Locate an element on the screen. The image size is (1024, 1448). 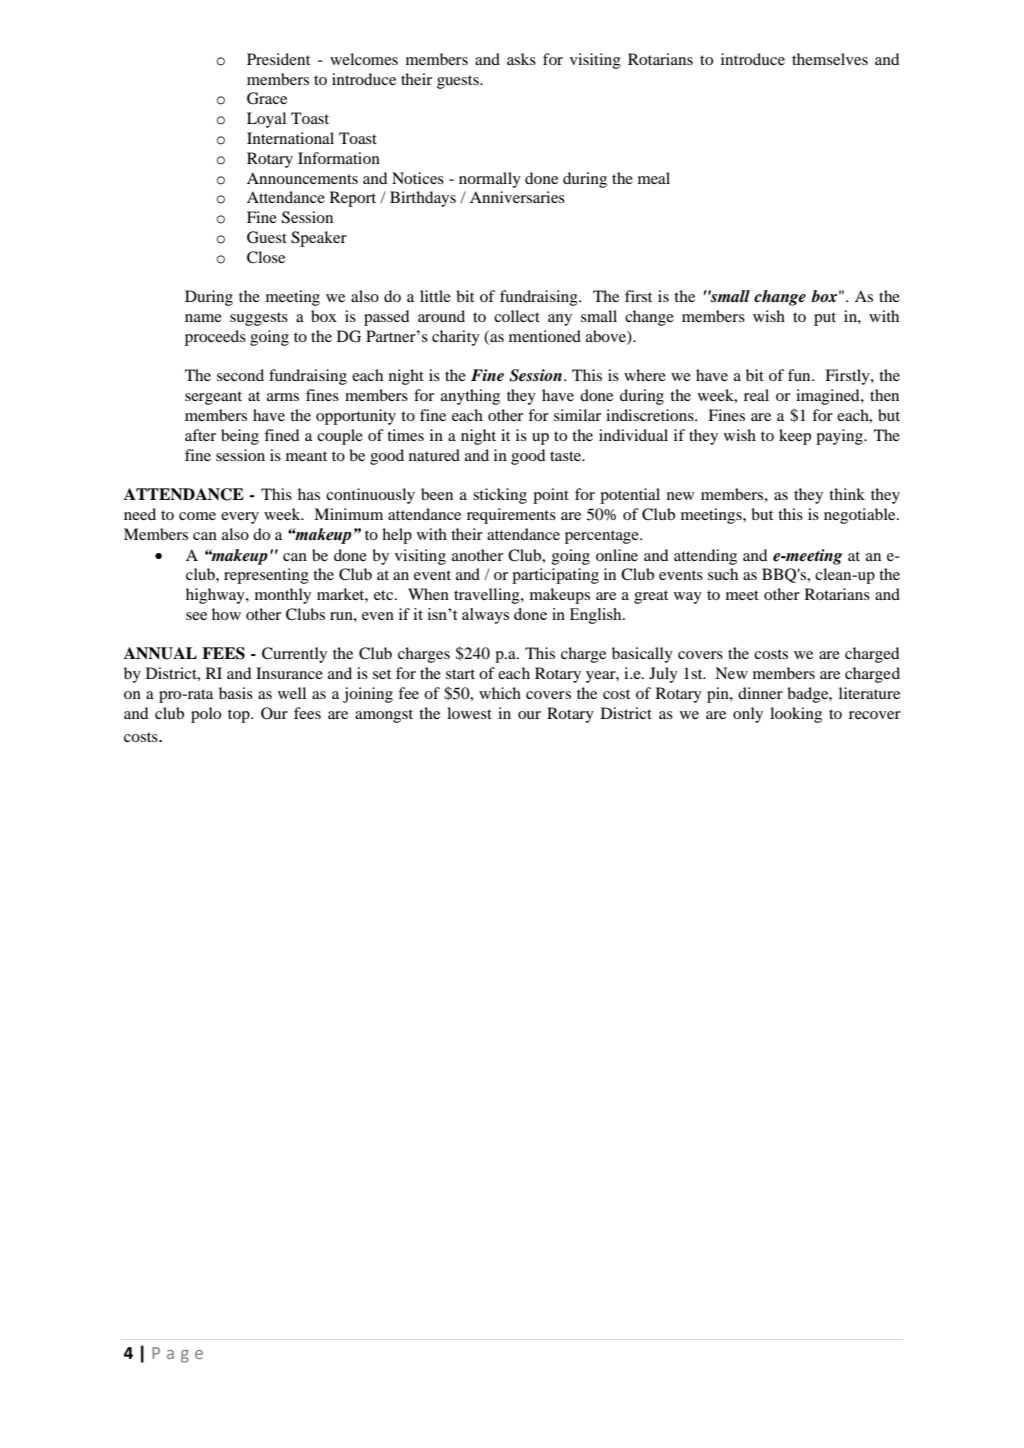
anything is located at coordinates (470, 397).
